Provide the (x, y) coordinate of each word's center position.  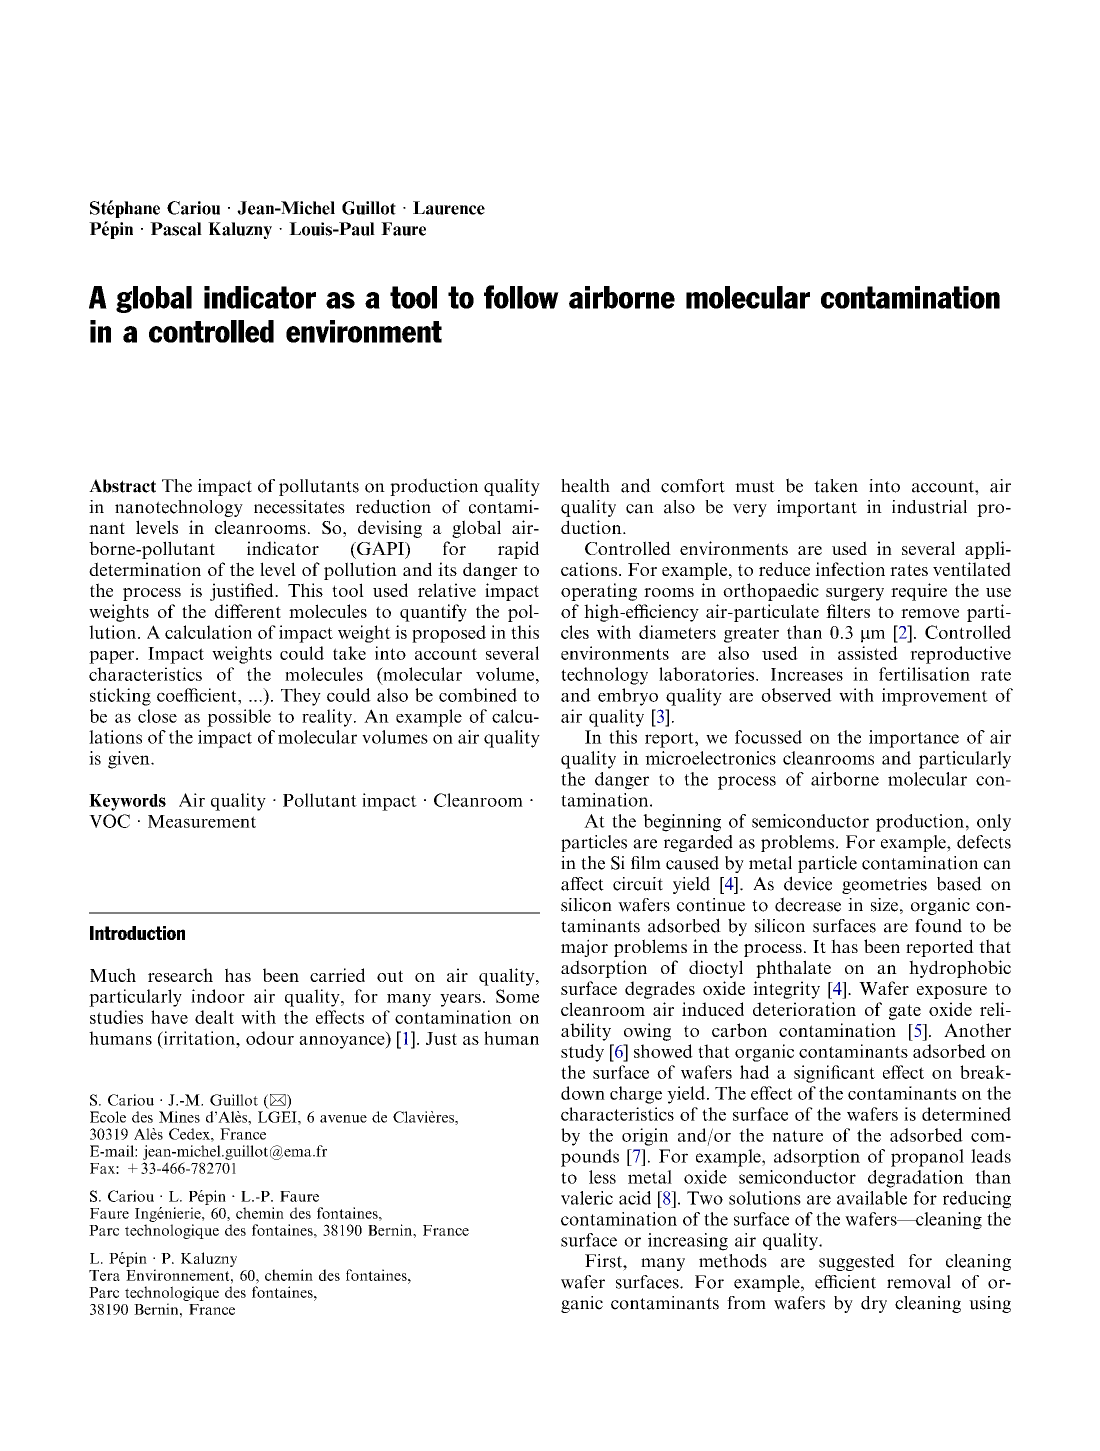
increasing (688, 1242)
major (584, 948)
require (919, 592)
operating (599, 592)
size (884, 905)
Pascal (176, 229)
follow (521, 297)
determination (145, 569)
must (755, 486)
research (180, 975)
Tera (104, 1275)
